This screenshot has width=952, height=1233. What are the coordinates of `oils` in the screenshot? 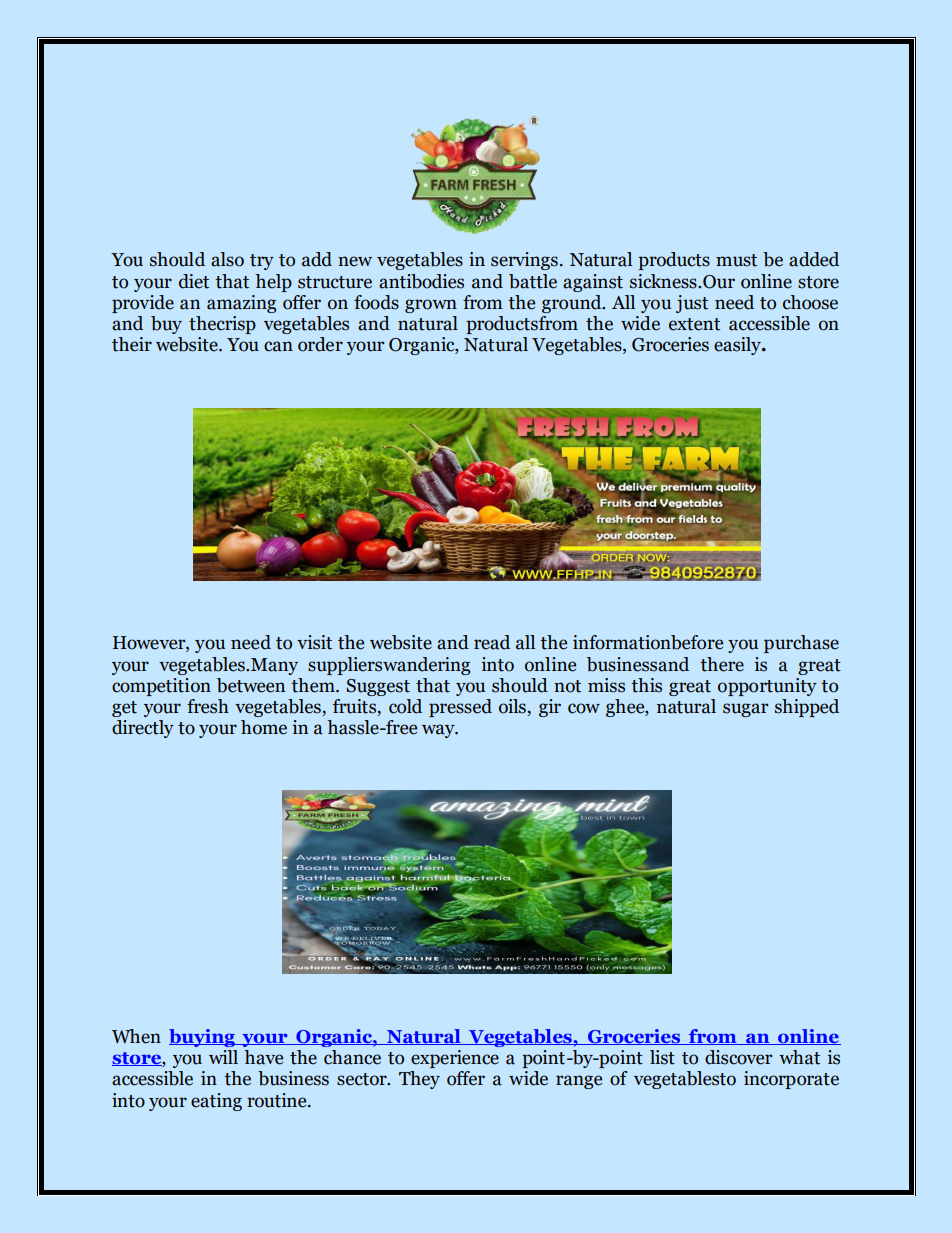 It's located at (513, 707).
